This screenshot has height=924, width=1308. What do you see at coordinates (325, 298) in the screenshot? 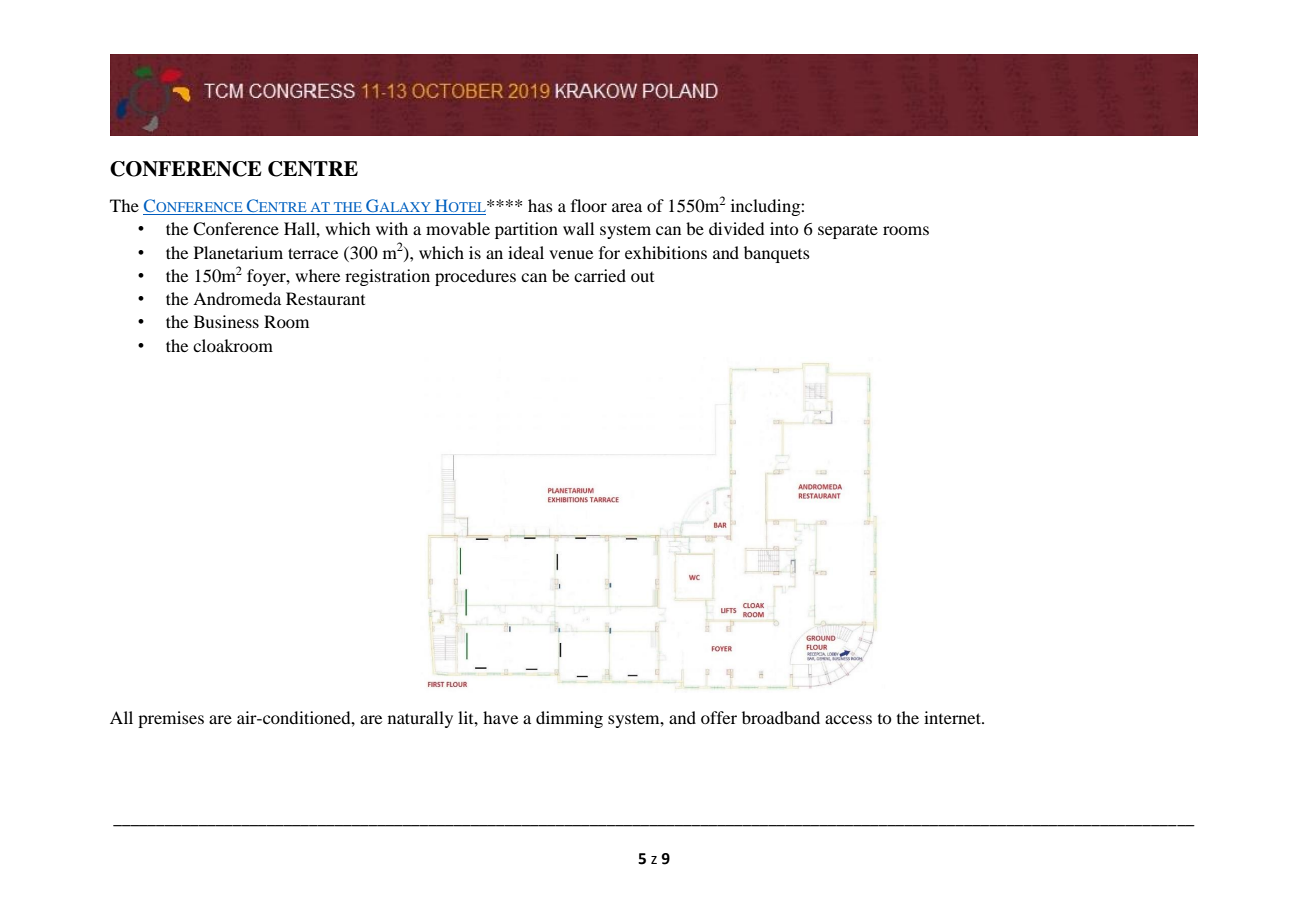
I see `Restaurant` at bounding box center [325, 298].
